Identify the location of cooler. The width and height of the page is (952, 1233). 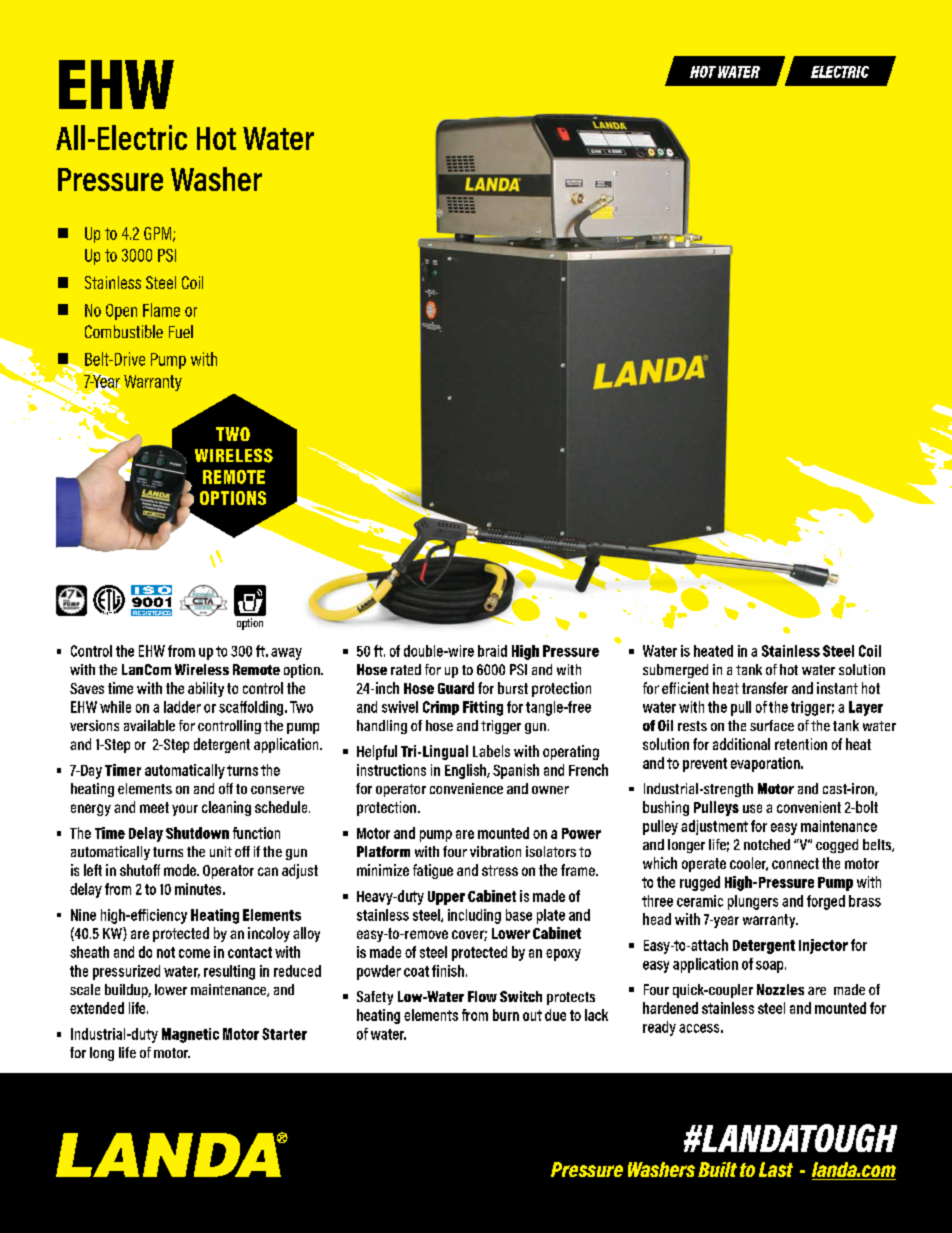
(749, 864).
